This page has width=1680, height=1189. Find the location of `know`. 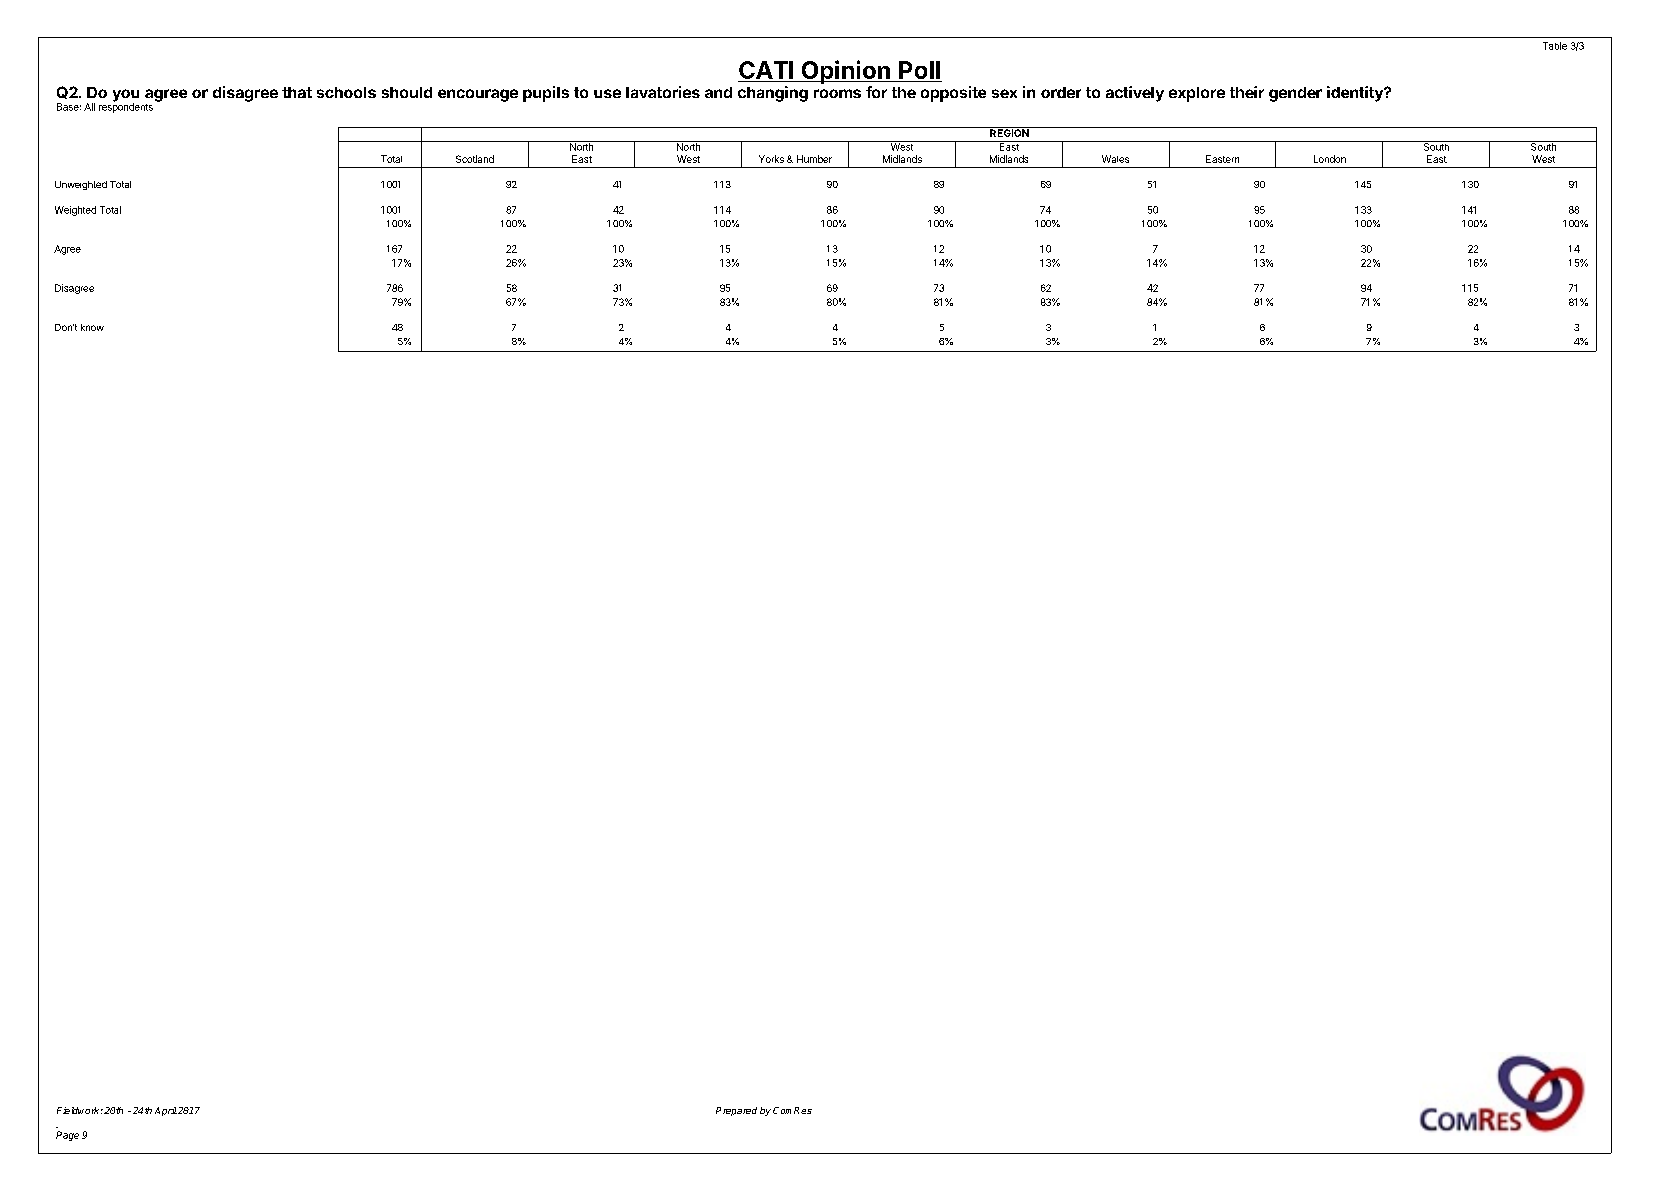

know is located at coordinates (92, 327).
